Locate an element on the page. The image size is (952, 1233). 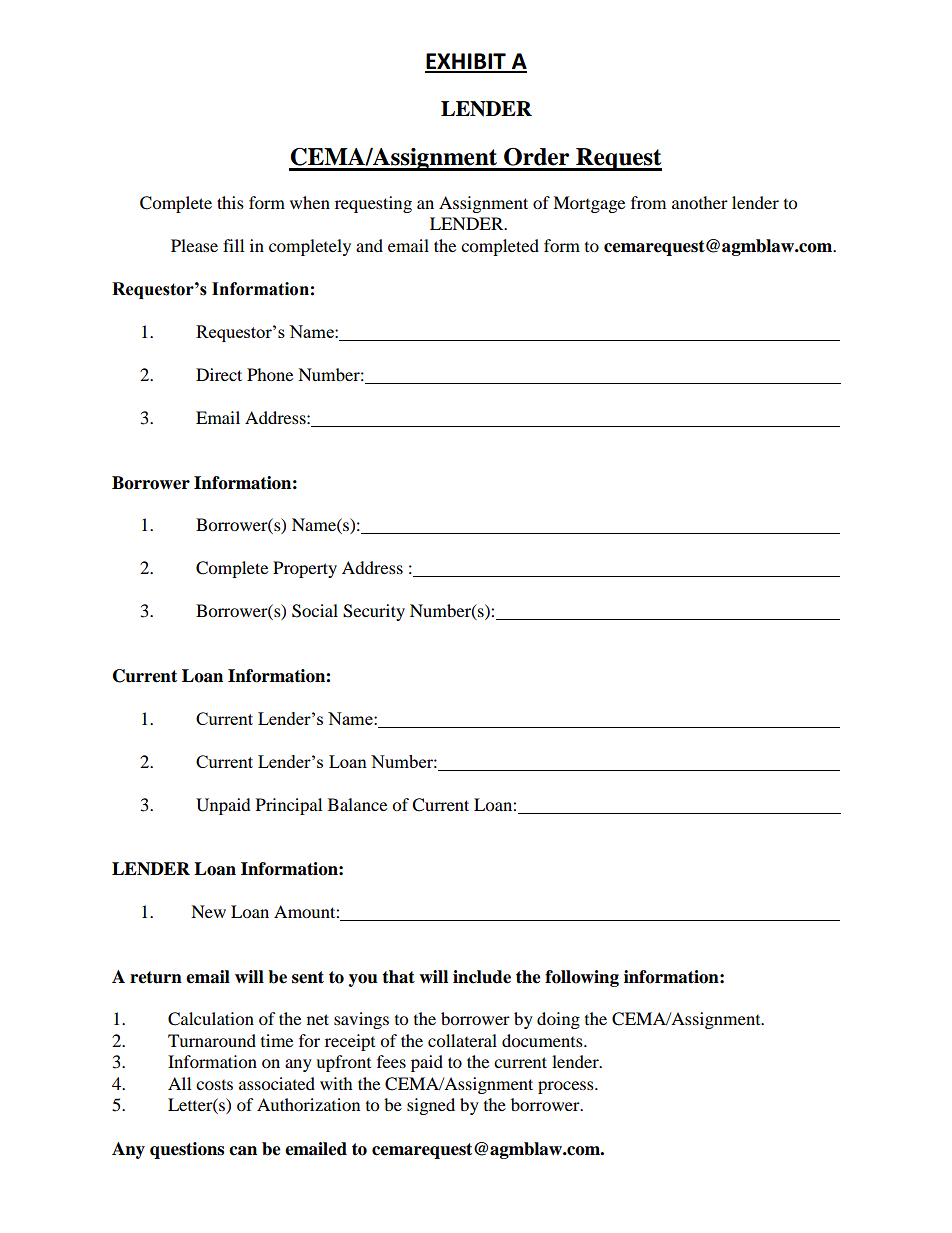
Balance is located at coordinates (357, 804).
